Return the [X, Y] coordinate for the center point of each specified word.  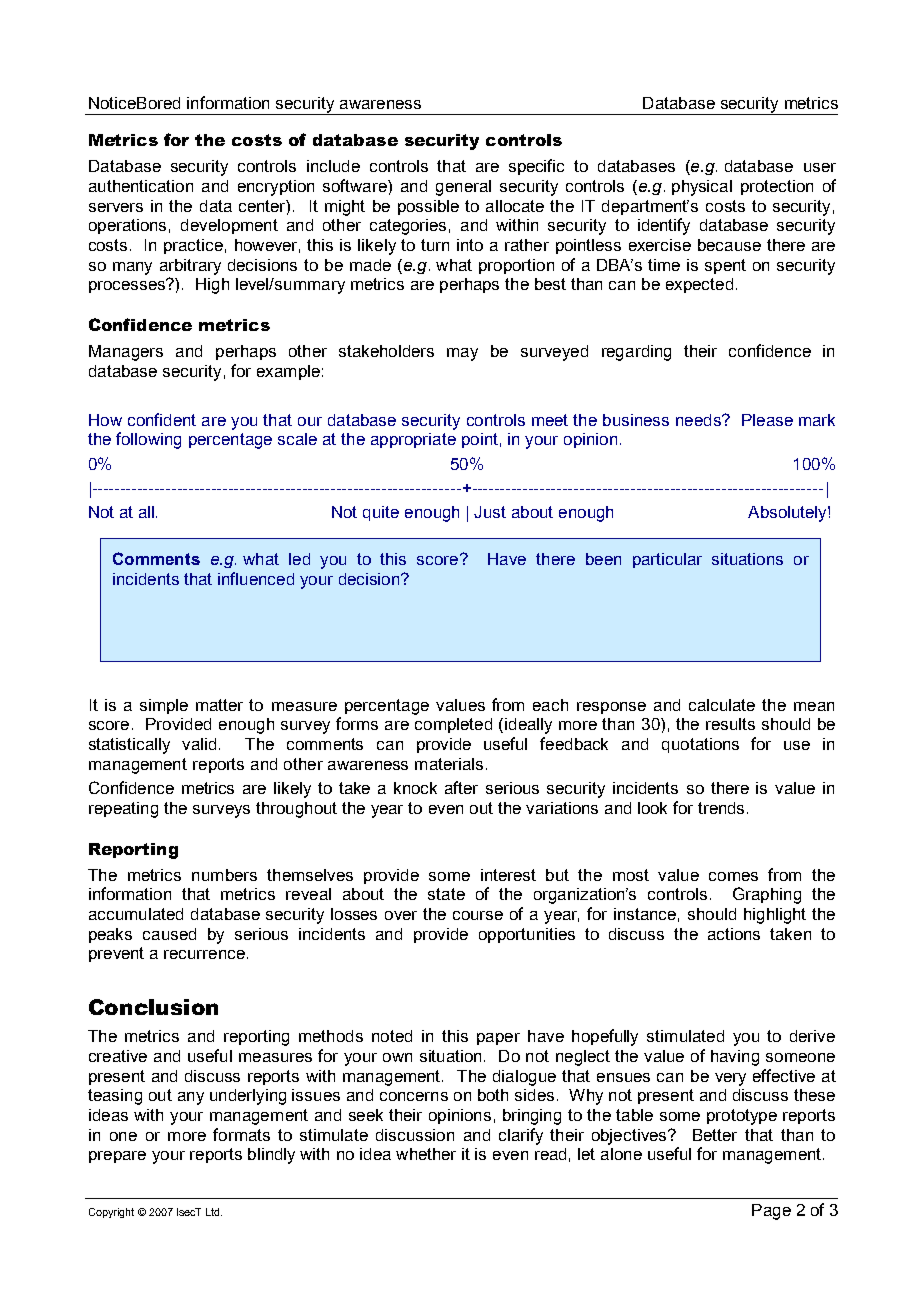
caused [169, 934]
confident [162, 419]
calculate [722, 705]
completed [453, 725]
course [478, 915]
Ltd [214, 1212]
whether [426, 1154]
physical [702, 188]
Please [767, 420]
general [463, 188]
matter [219, 705]
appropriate [413, 440]
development [229, 226]
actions [734, 934]
